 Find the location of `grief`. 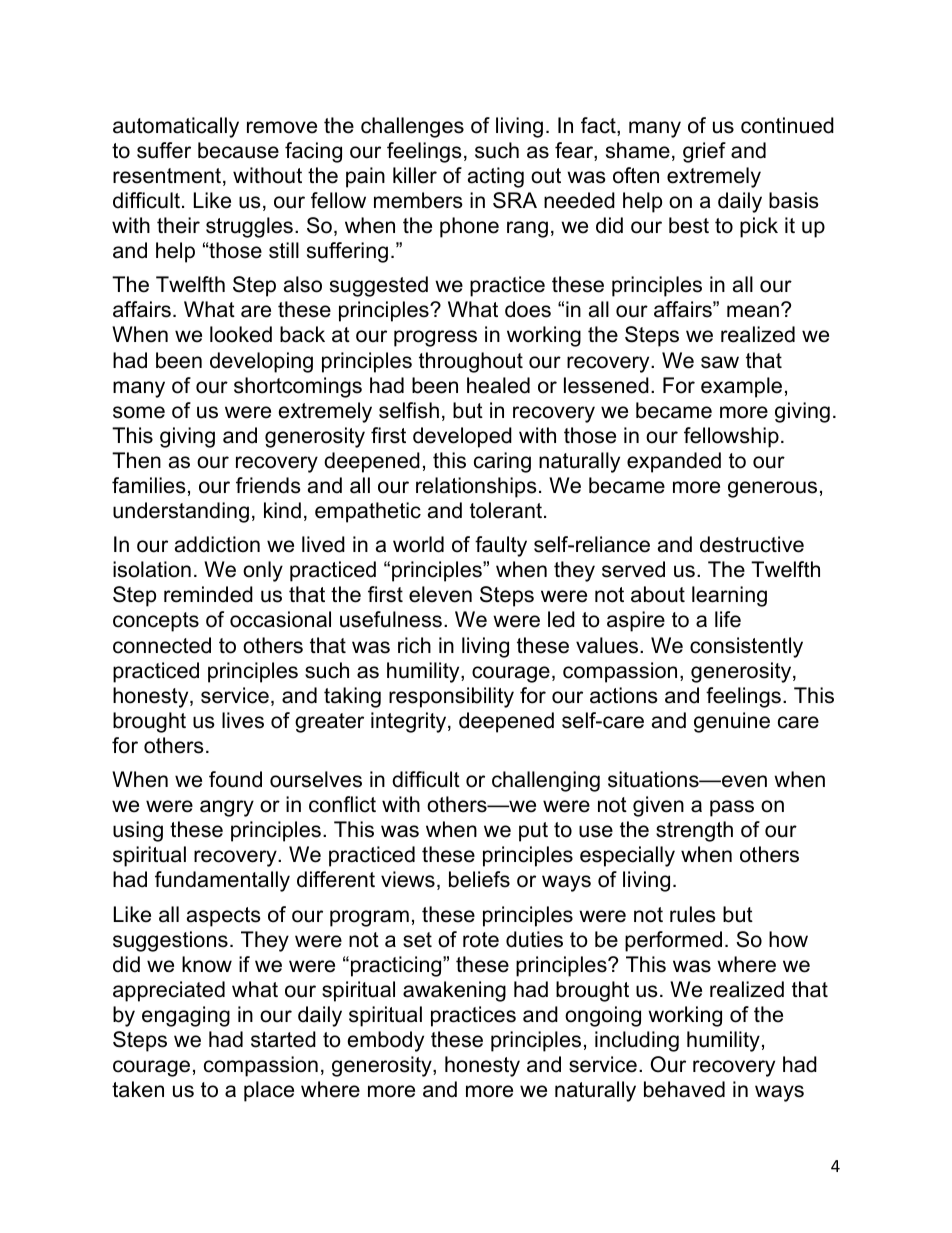

grief is located at coordinates (704, 152).
